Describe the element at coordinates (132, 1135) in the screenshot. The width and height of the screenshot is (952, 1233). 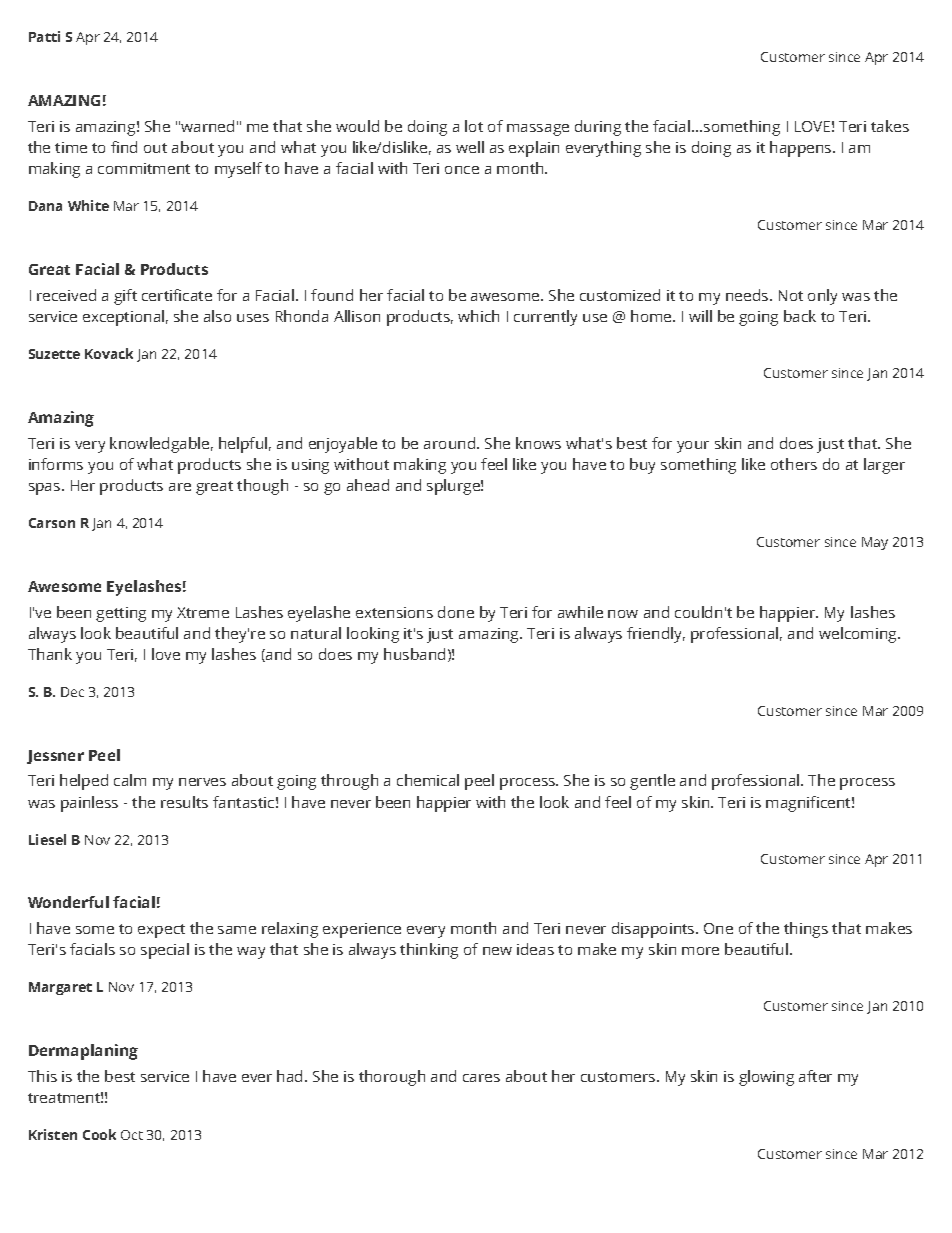
I see `Oct` at that location.
